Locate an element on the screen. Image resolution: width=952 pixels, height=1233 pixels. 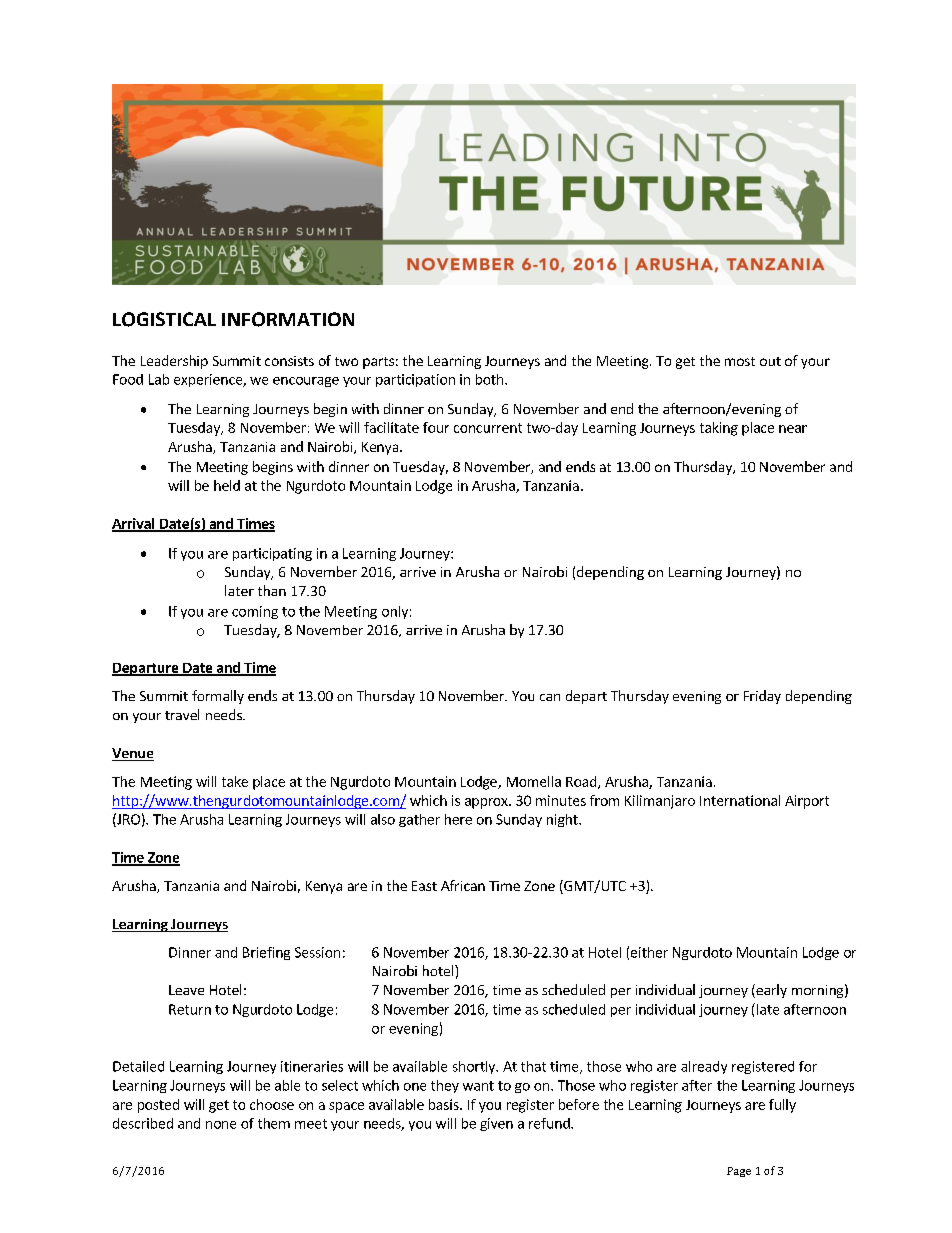
African is located at coordinates (463, 885).
